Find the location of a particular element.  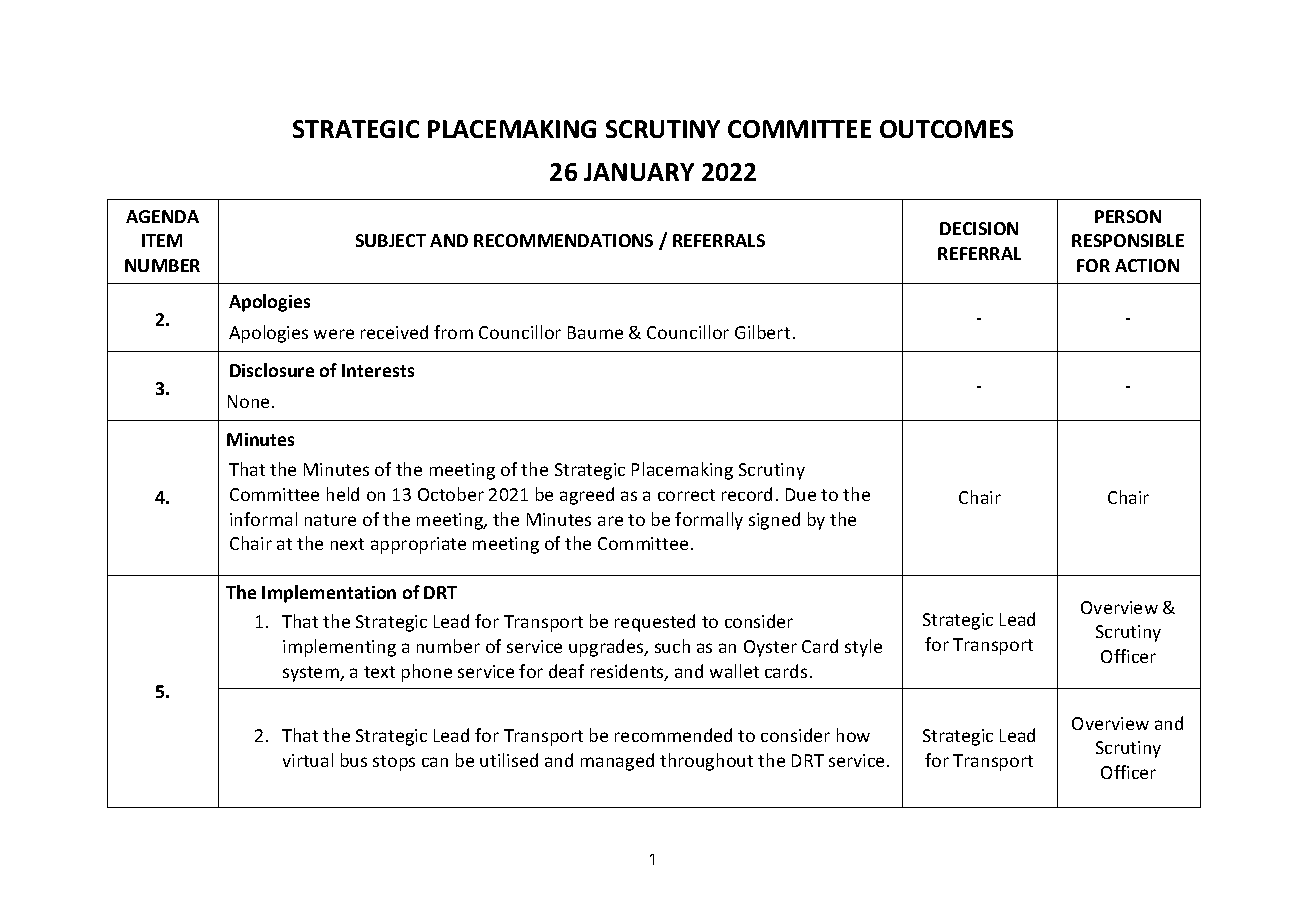

Due is located at coordinates (801, 494).
